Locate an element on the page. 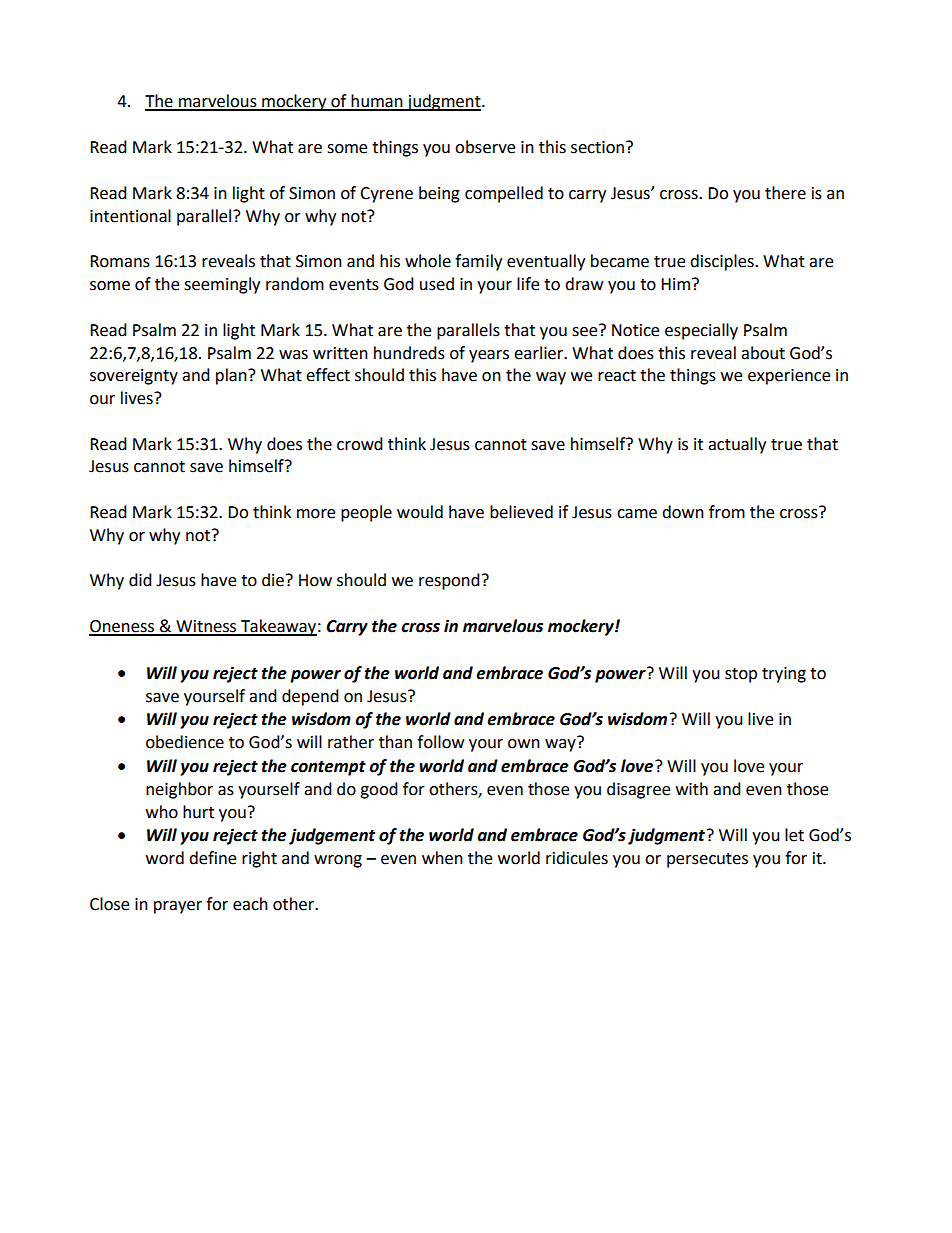  intentional is located at coordinates (130, 216).
